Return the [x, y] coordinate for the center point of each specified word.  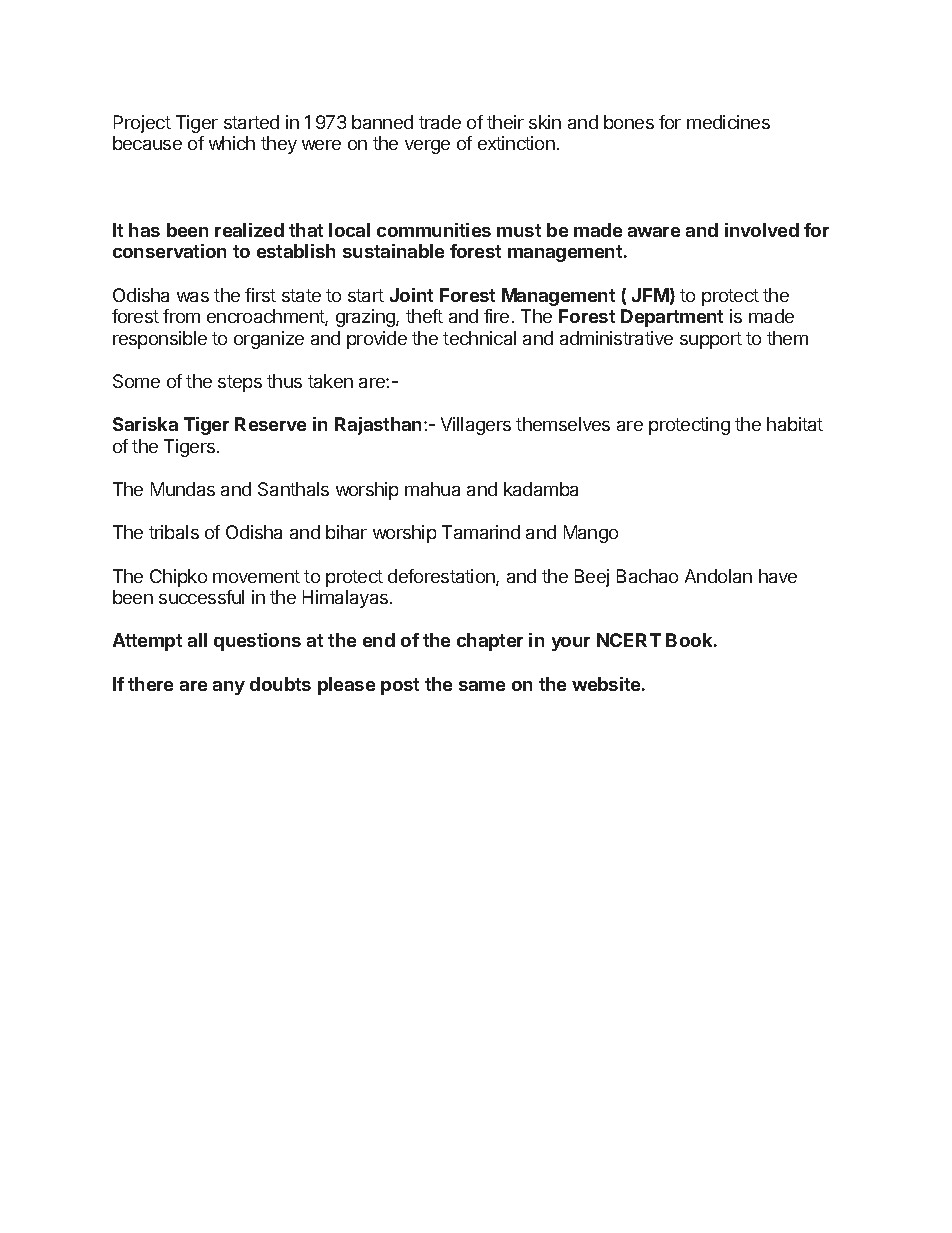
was [193, 297]
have [778, 576]
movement [256, 576]
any [229, 688]
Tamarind [481, 532]
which [232, 143]
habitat [795, 424]
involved [762, 230]
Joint [411, 295]
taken [330, 381]
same [482, 686]
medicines [728, 122]
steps [240, 383]
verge [427, 147]
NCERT [629, 640]
